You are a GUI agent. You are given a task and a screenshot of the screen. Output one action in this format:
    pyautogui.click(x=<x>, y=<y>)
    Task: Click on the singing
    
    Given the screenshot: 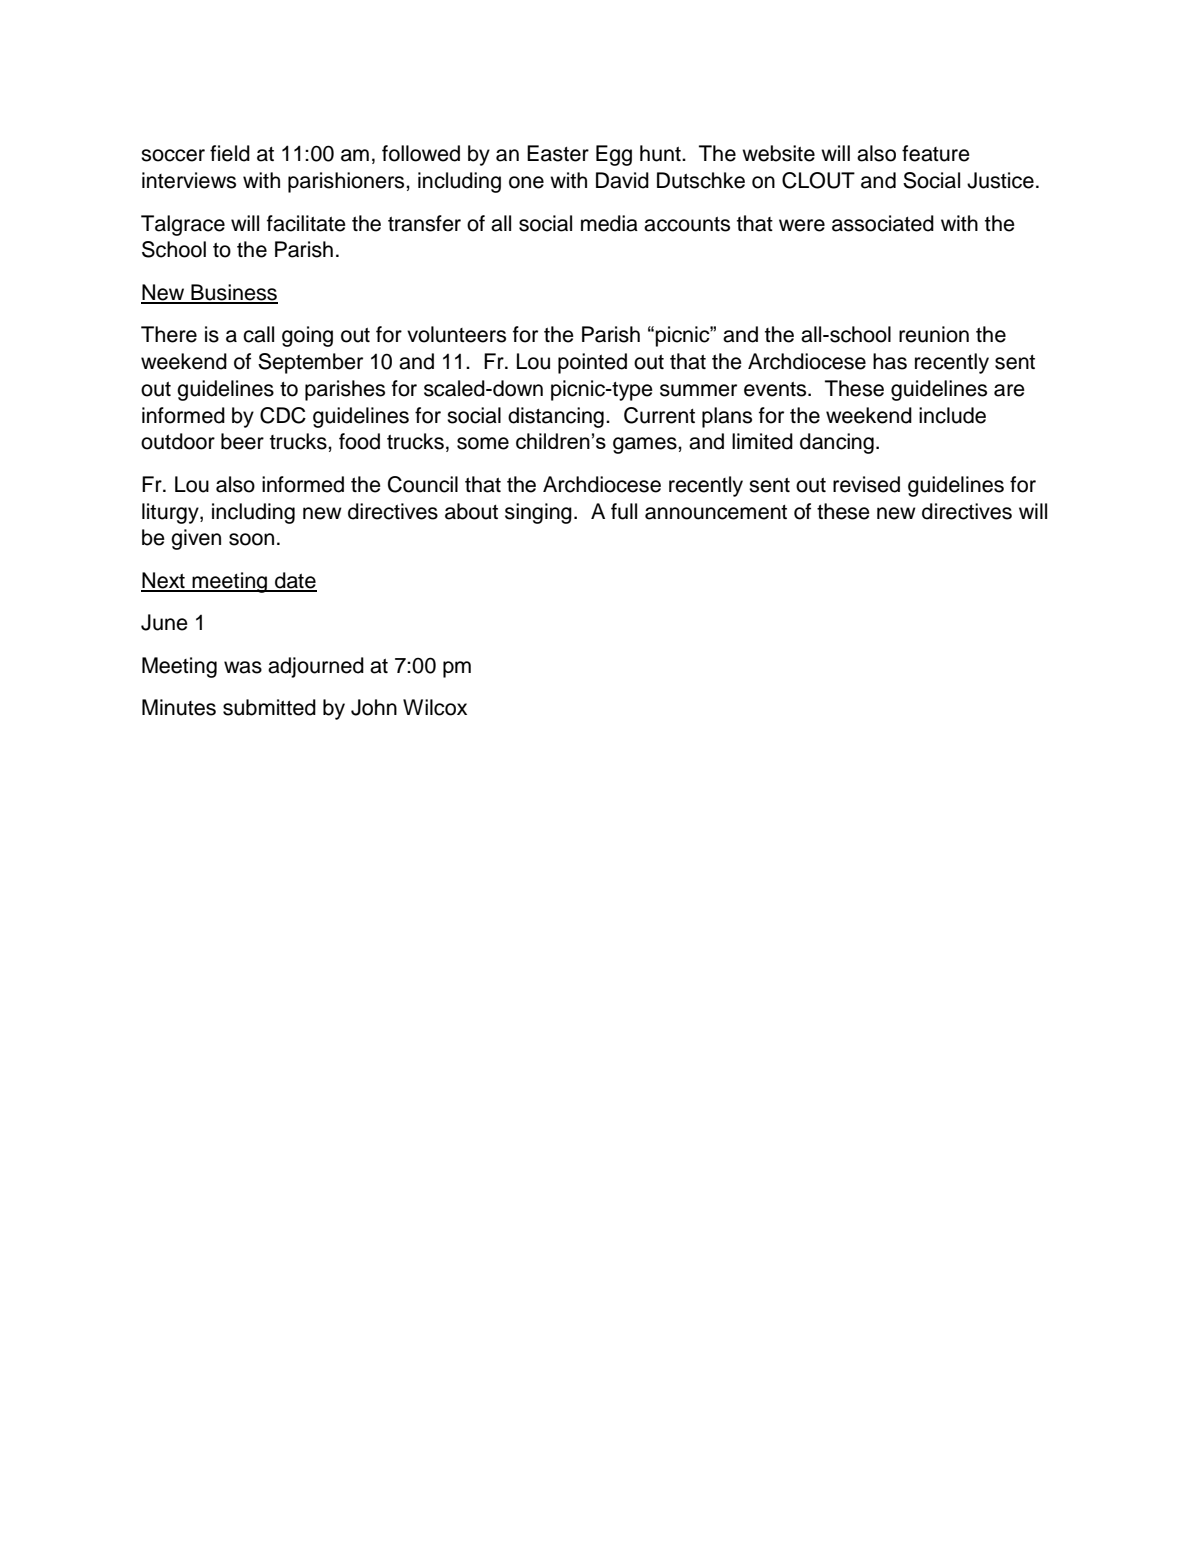 What is the action you would take?
    pyautogui.click(x=538, y=513)
